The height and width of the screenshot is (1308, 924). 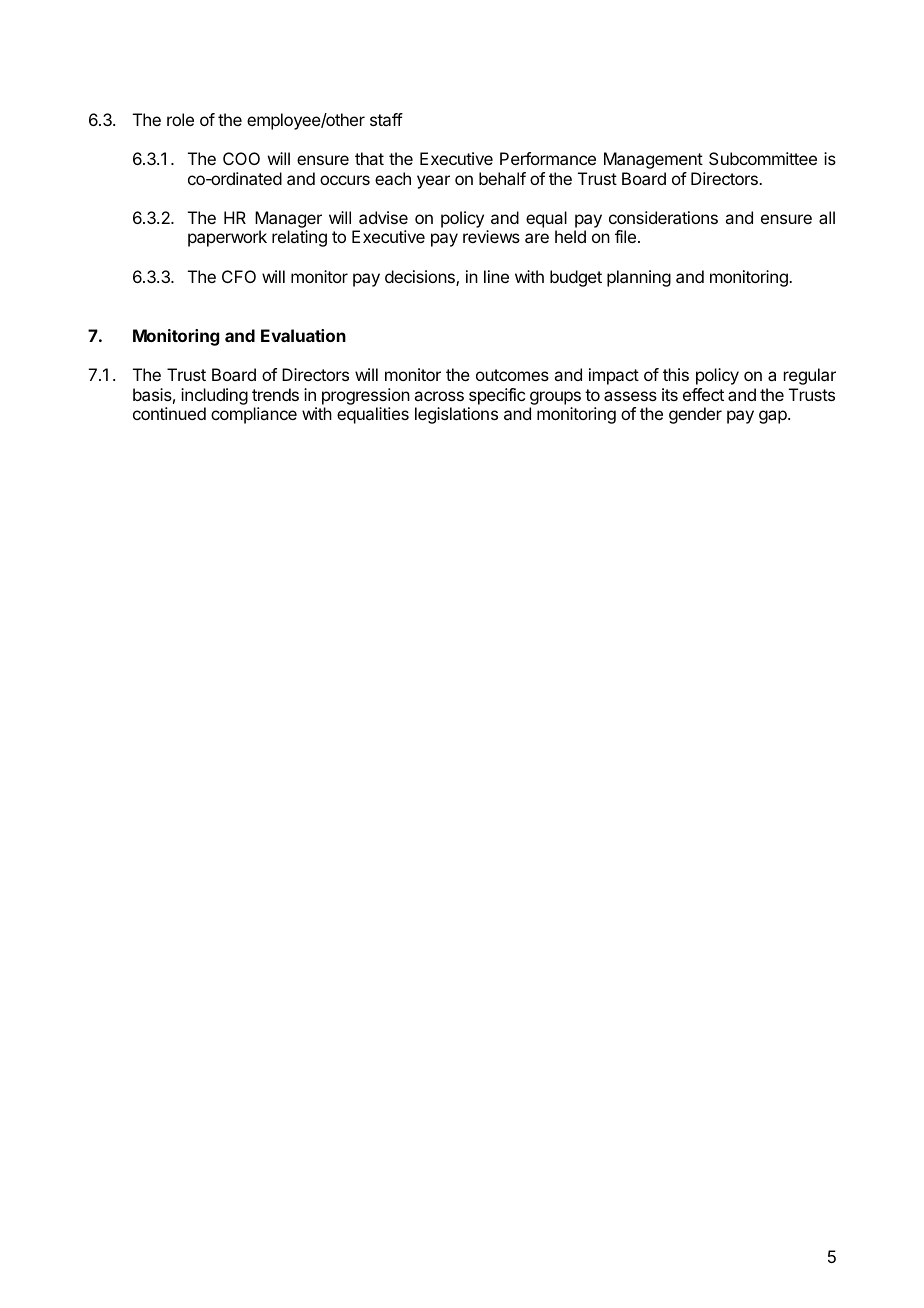 What do you see at coordinates (639, 278) in the screenshot?
I see `planning` at bounding box center [639, 278].
